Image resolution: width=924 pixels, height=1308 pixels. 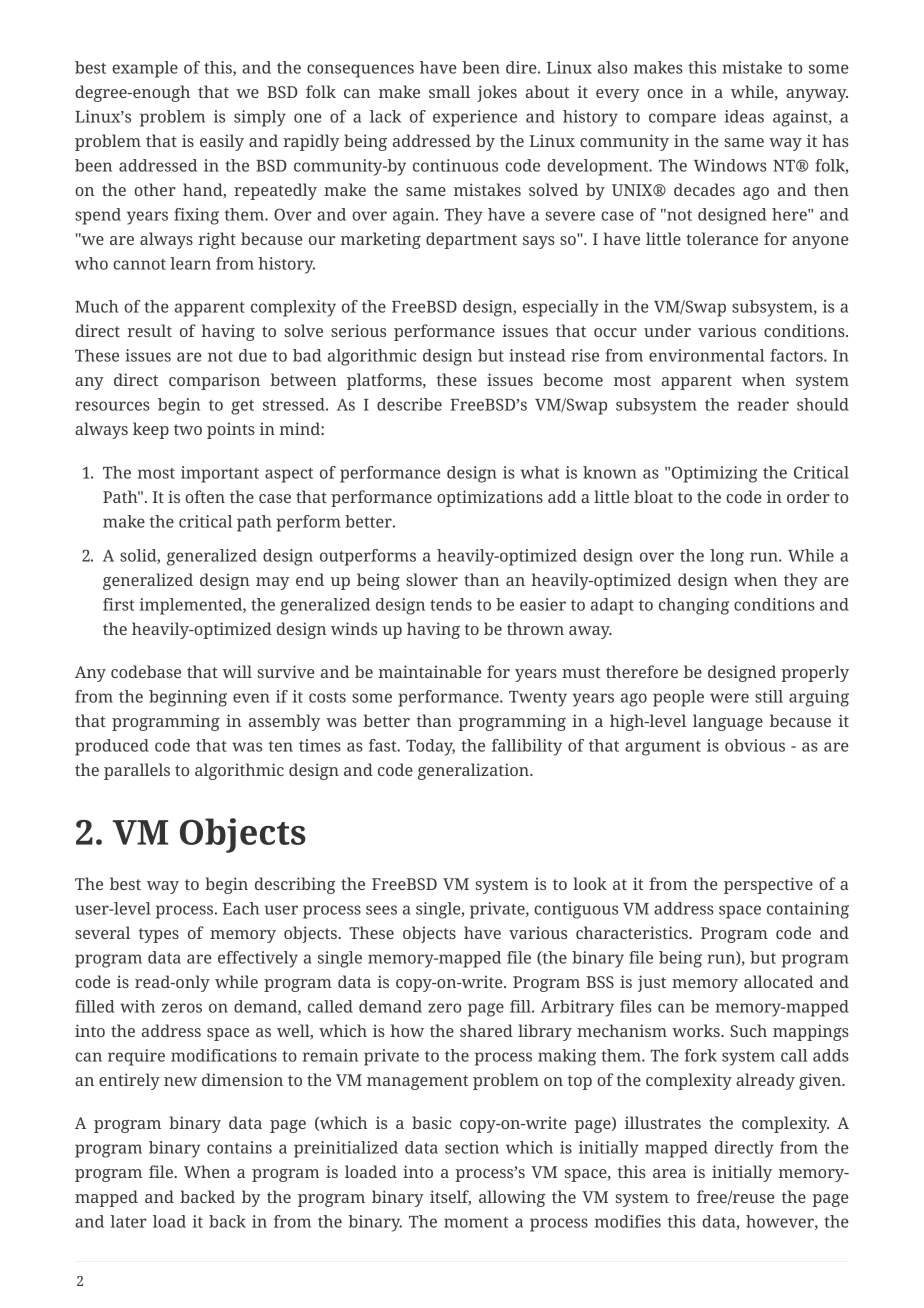 I want to click on ideas, so click(x=744, y=116).
